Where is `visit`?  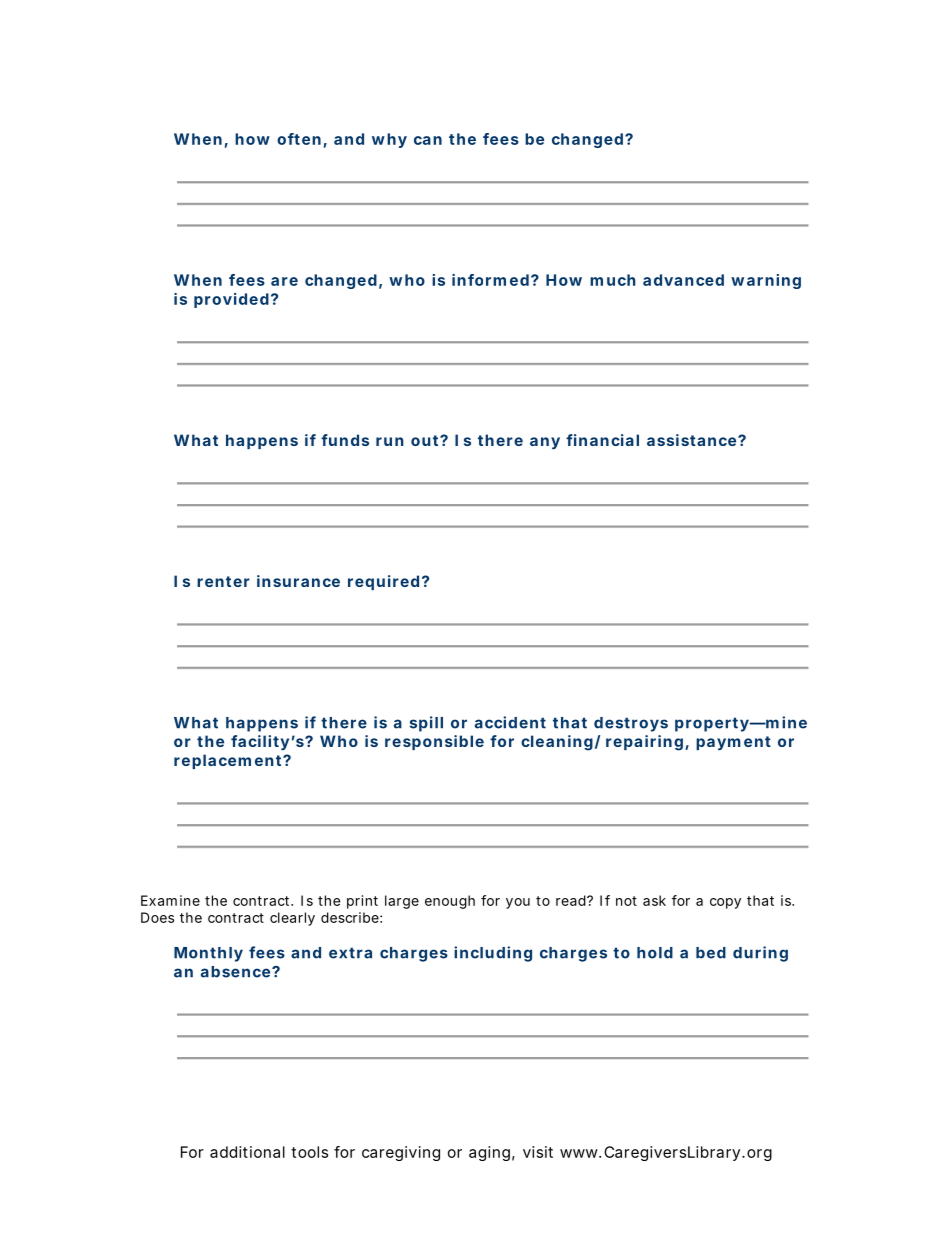 visit is located at coordinates (538, 1152).
